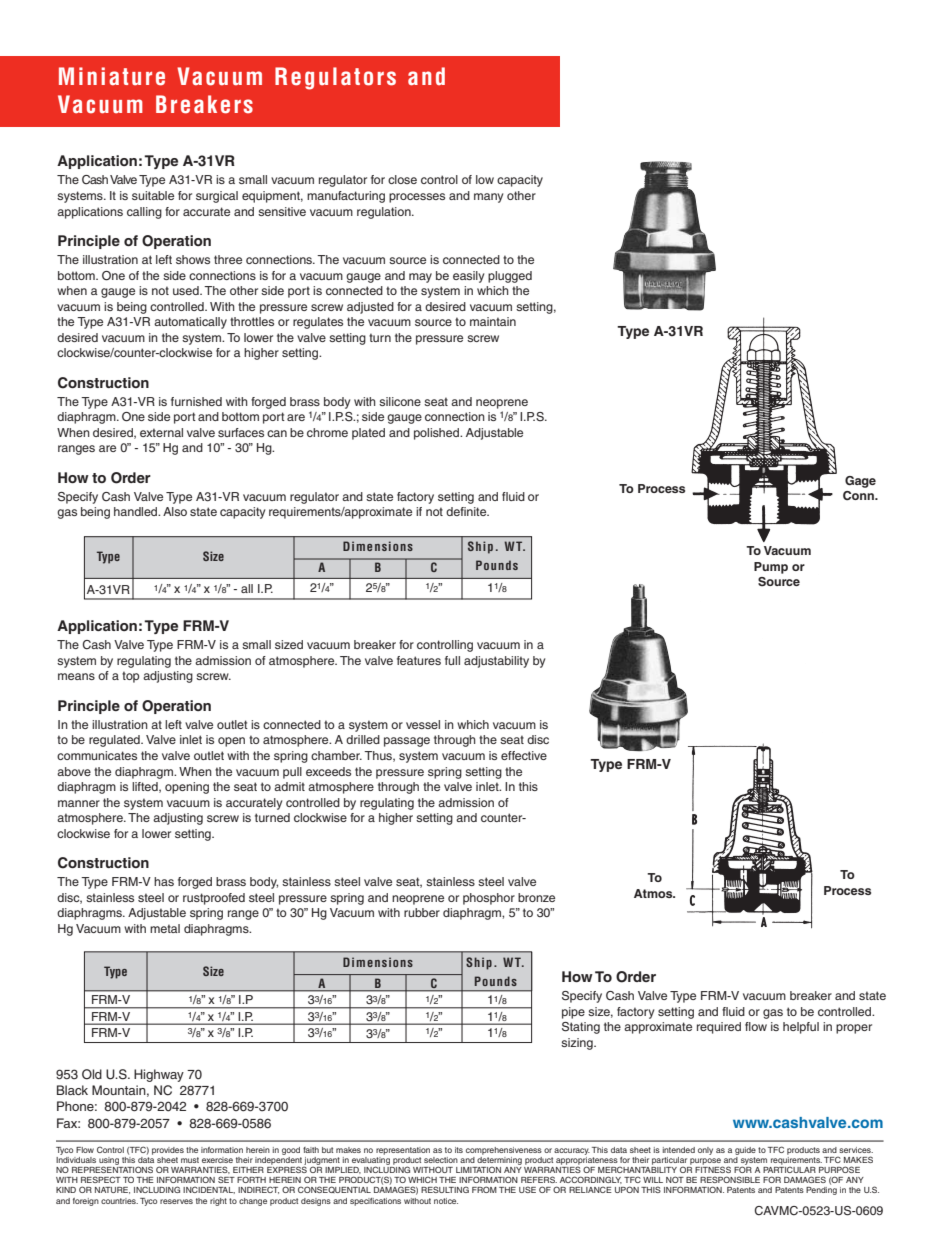  Describe the element at coordinates (168, 1151) in the document. I see `provides` at that location.
